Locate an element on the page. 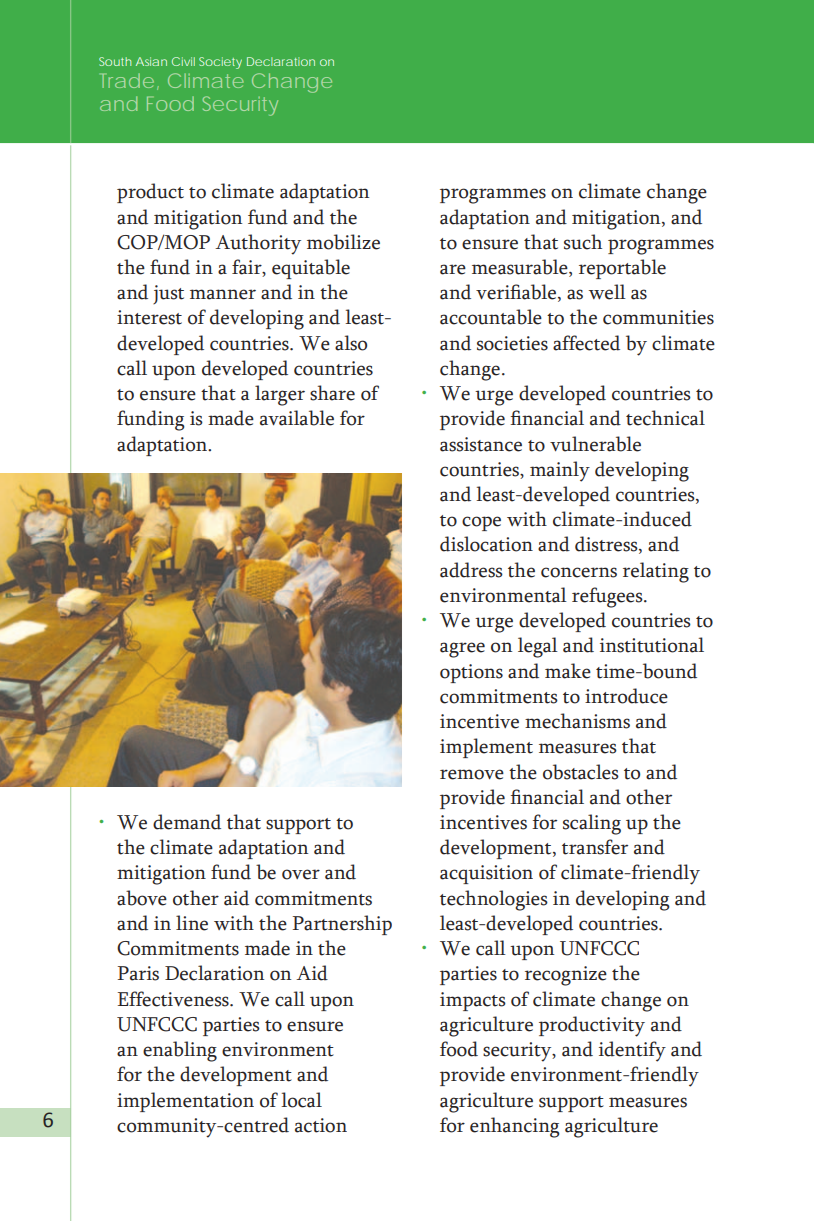 Image resolution: width=814 pixels, height=1221 pixels. just is located at coordinates (168, 294).
